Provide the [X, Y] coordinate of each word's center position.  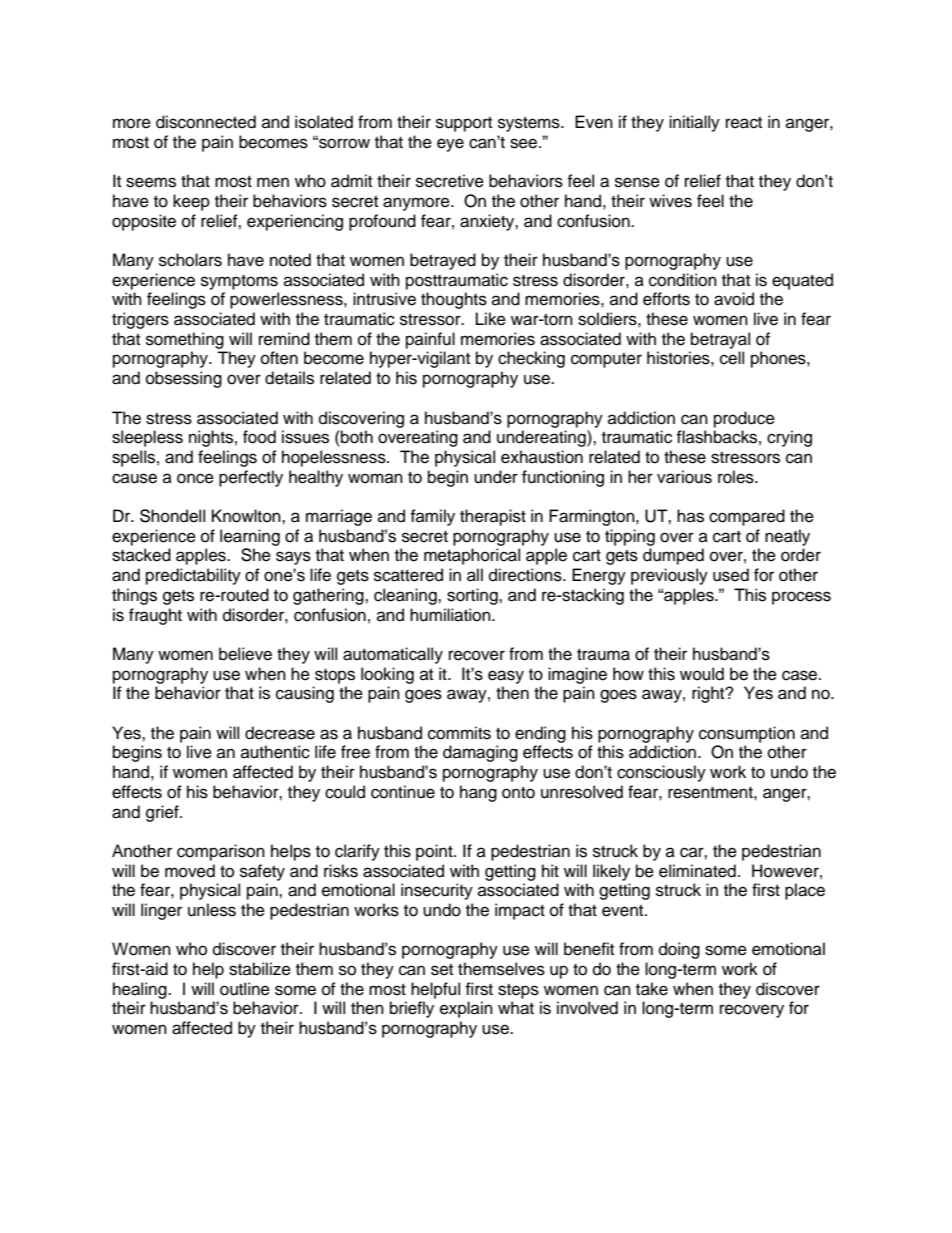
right [709, 694]
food [259, 437]
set [442, 970]
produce [744, 419]
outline [245, 989]
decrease [280, 733]
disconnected [206, 122]
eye [450, 145]
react [744, 123]
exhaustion [542, 457]
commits [459, 733]
